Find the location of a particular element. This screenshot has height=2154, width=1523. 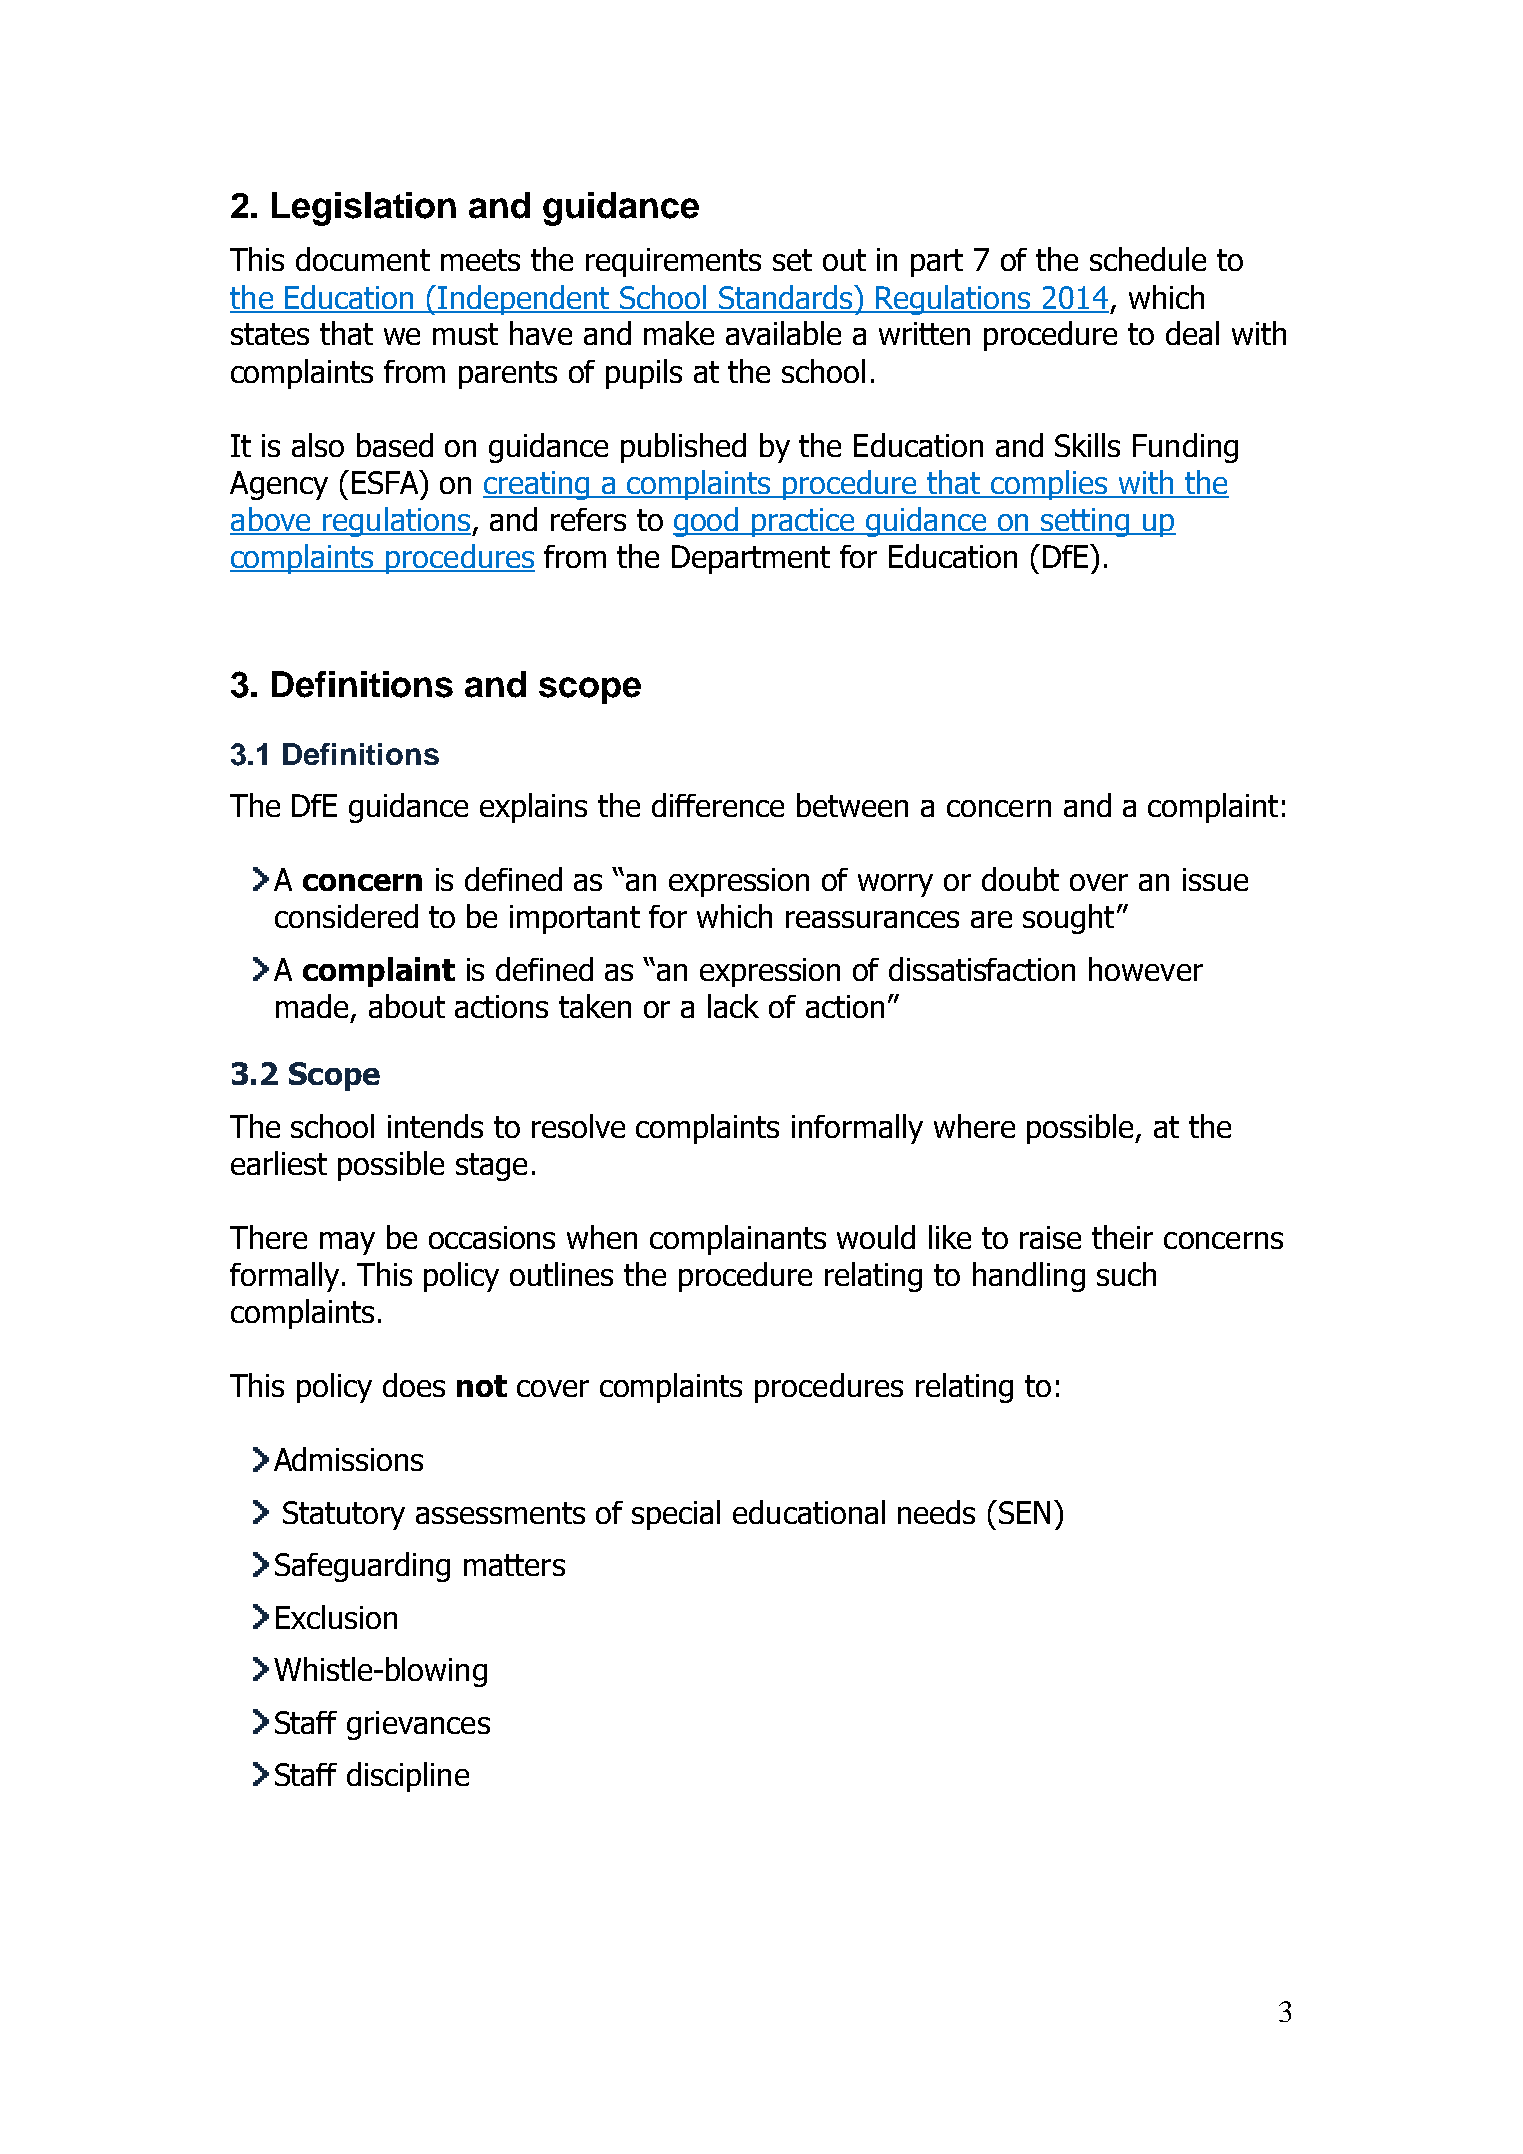

about is located at coordinates (407, 1006).
